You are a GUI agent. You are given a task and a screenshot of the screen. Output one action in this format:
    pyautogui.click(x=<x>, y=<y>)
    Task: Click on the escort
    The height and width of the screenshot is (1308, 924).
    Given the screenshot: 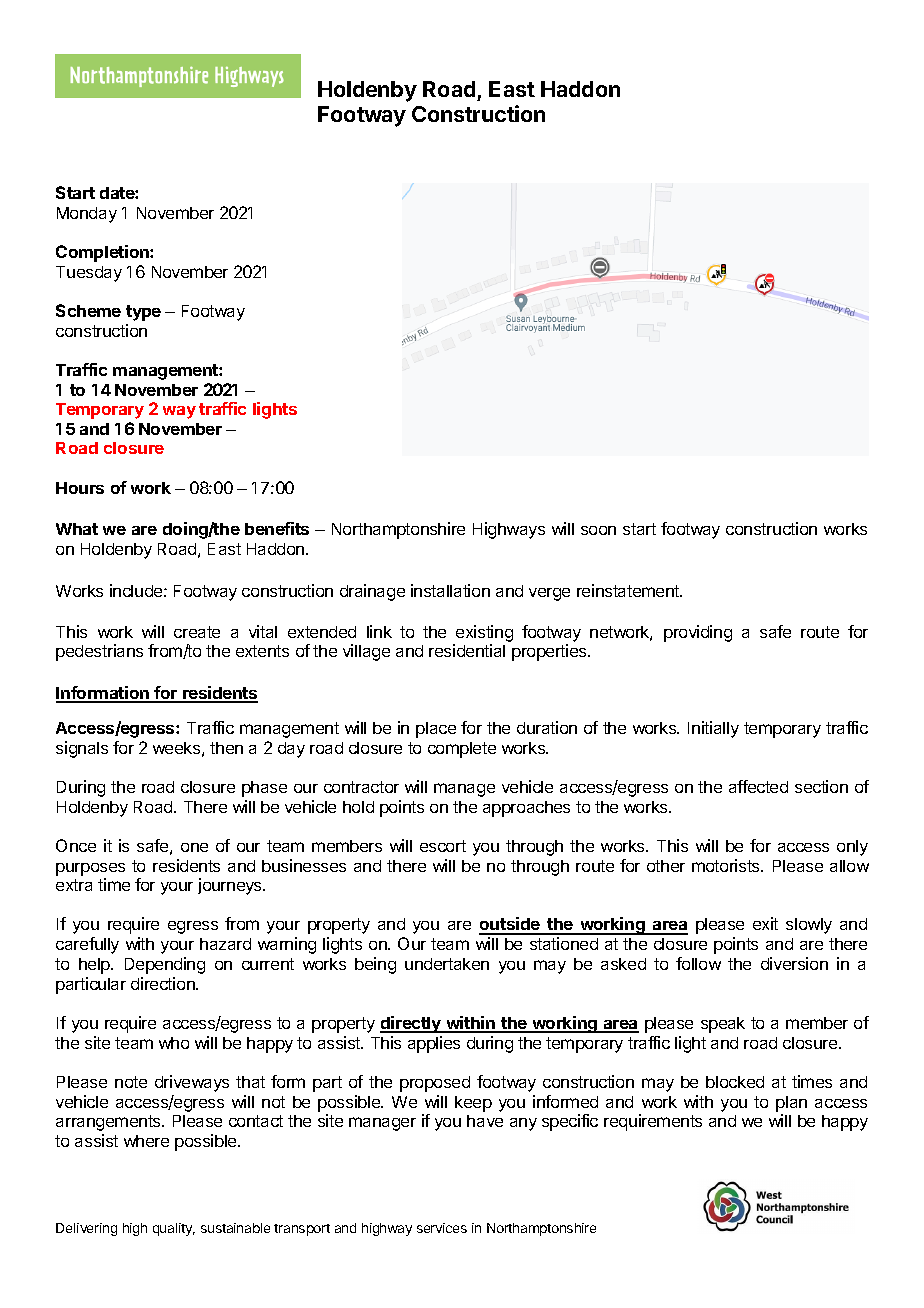 What is the action you would take?
    pyautogui.click(x=443, y=846)
